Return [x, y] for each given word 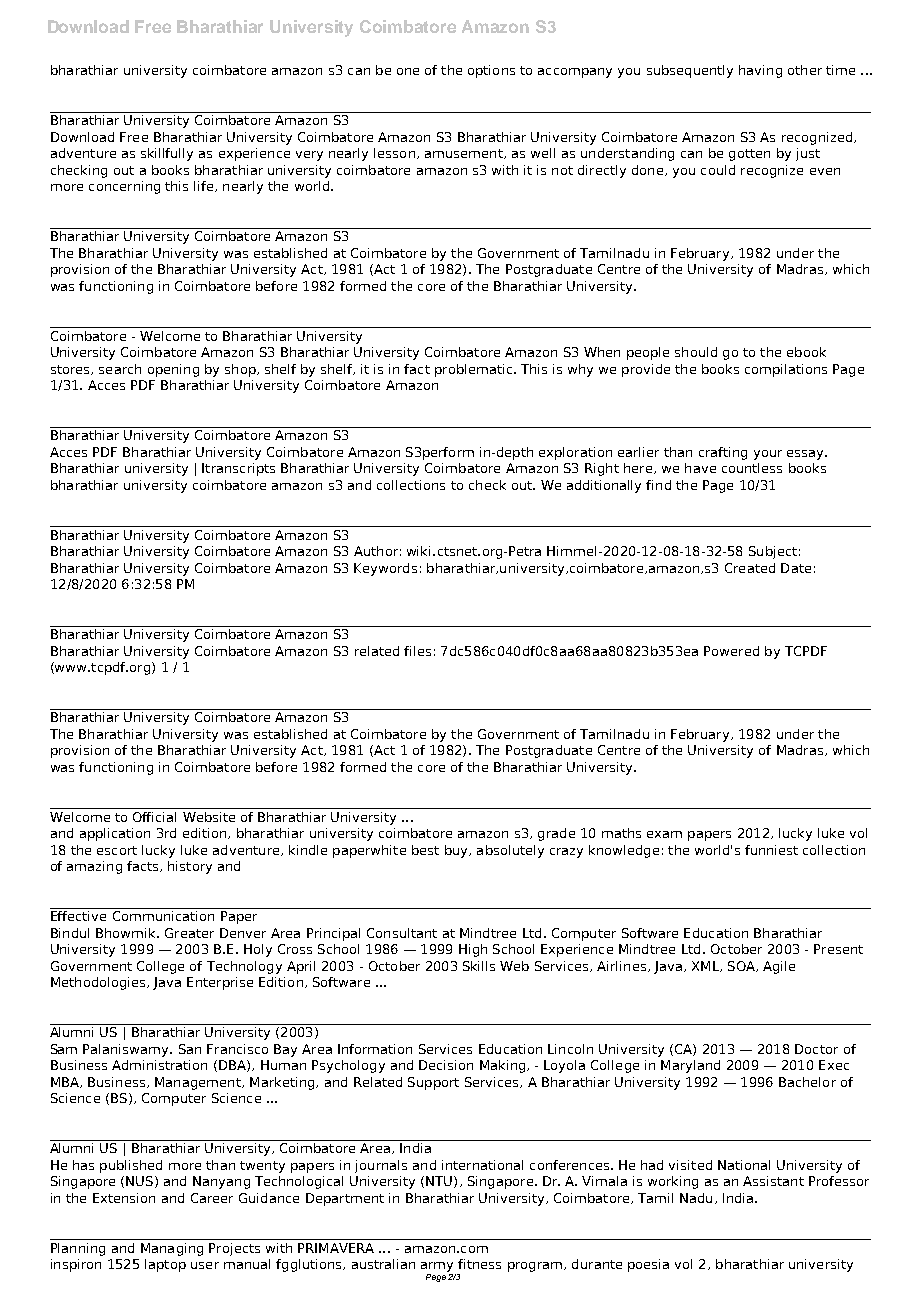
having [760, 71]
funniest [771, 850]
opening [173, 370]
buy [457, 851]
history [190, 867]
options [491, 71]
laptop [165, 1265]
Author [376, 551]
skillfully [167, 154]
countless [752, 468]
